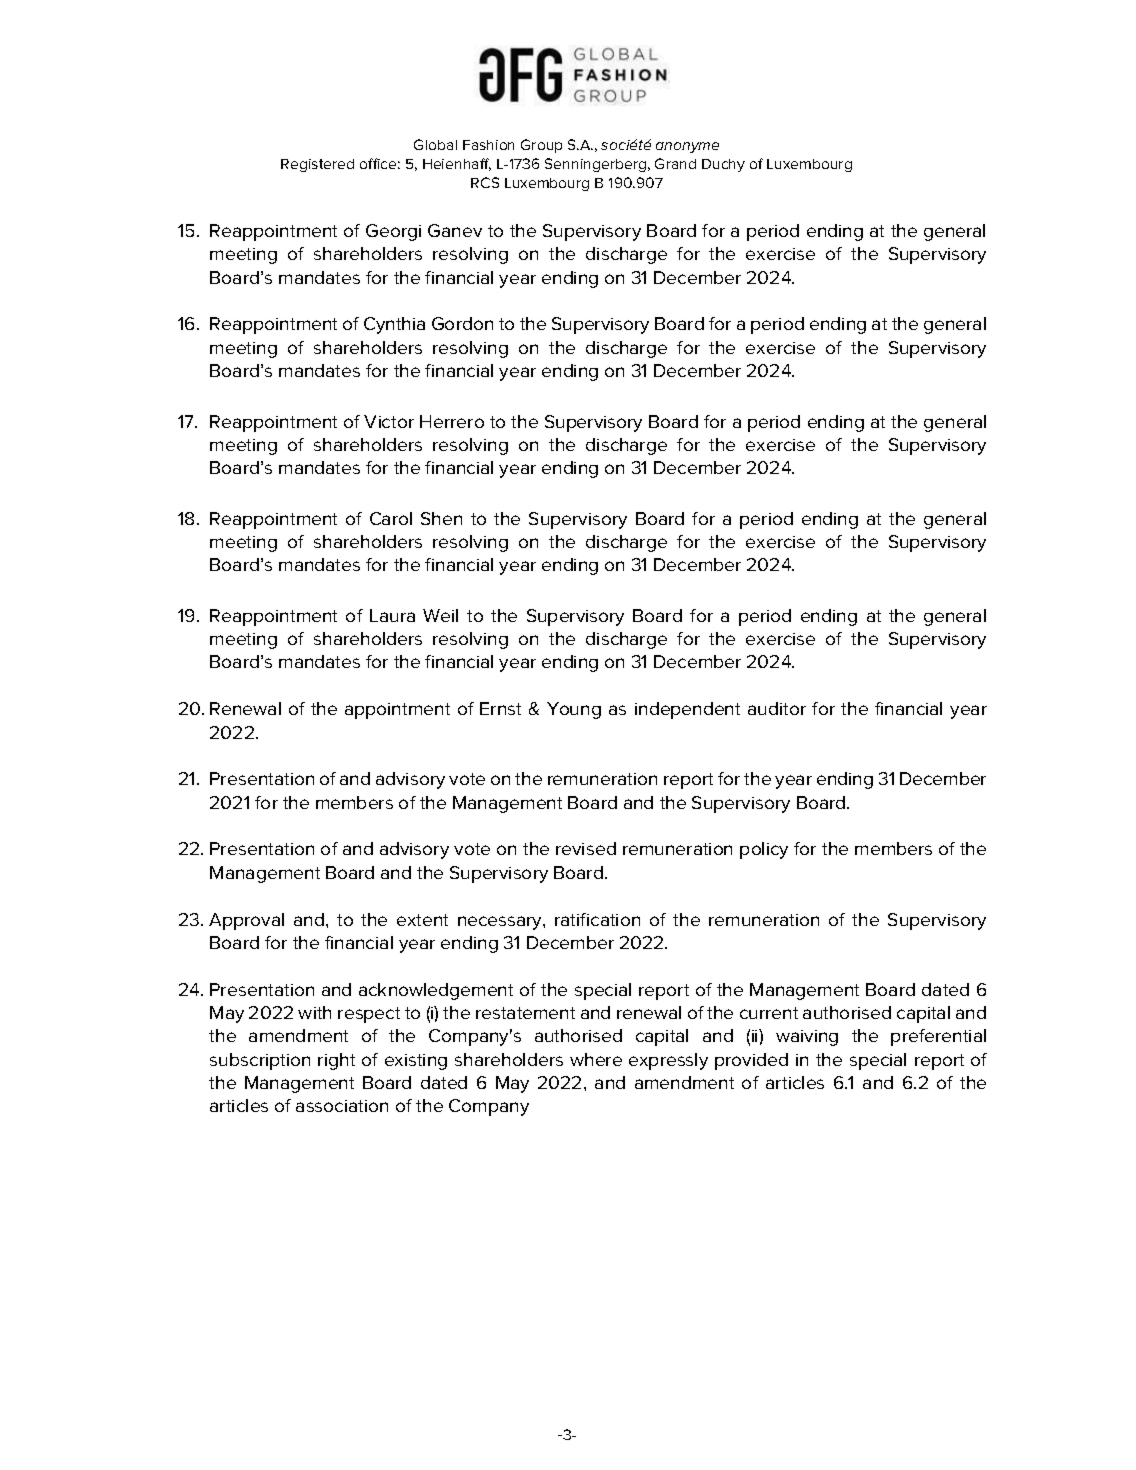  What do you see at coordinates (723, 165) in the image?
I see `Duchy` at bounding box center [723, 165].
